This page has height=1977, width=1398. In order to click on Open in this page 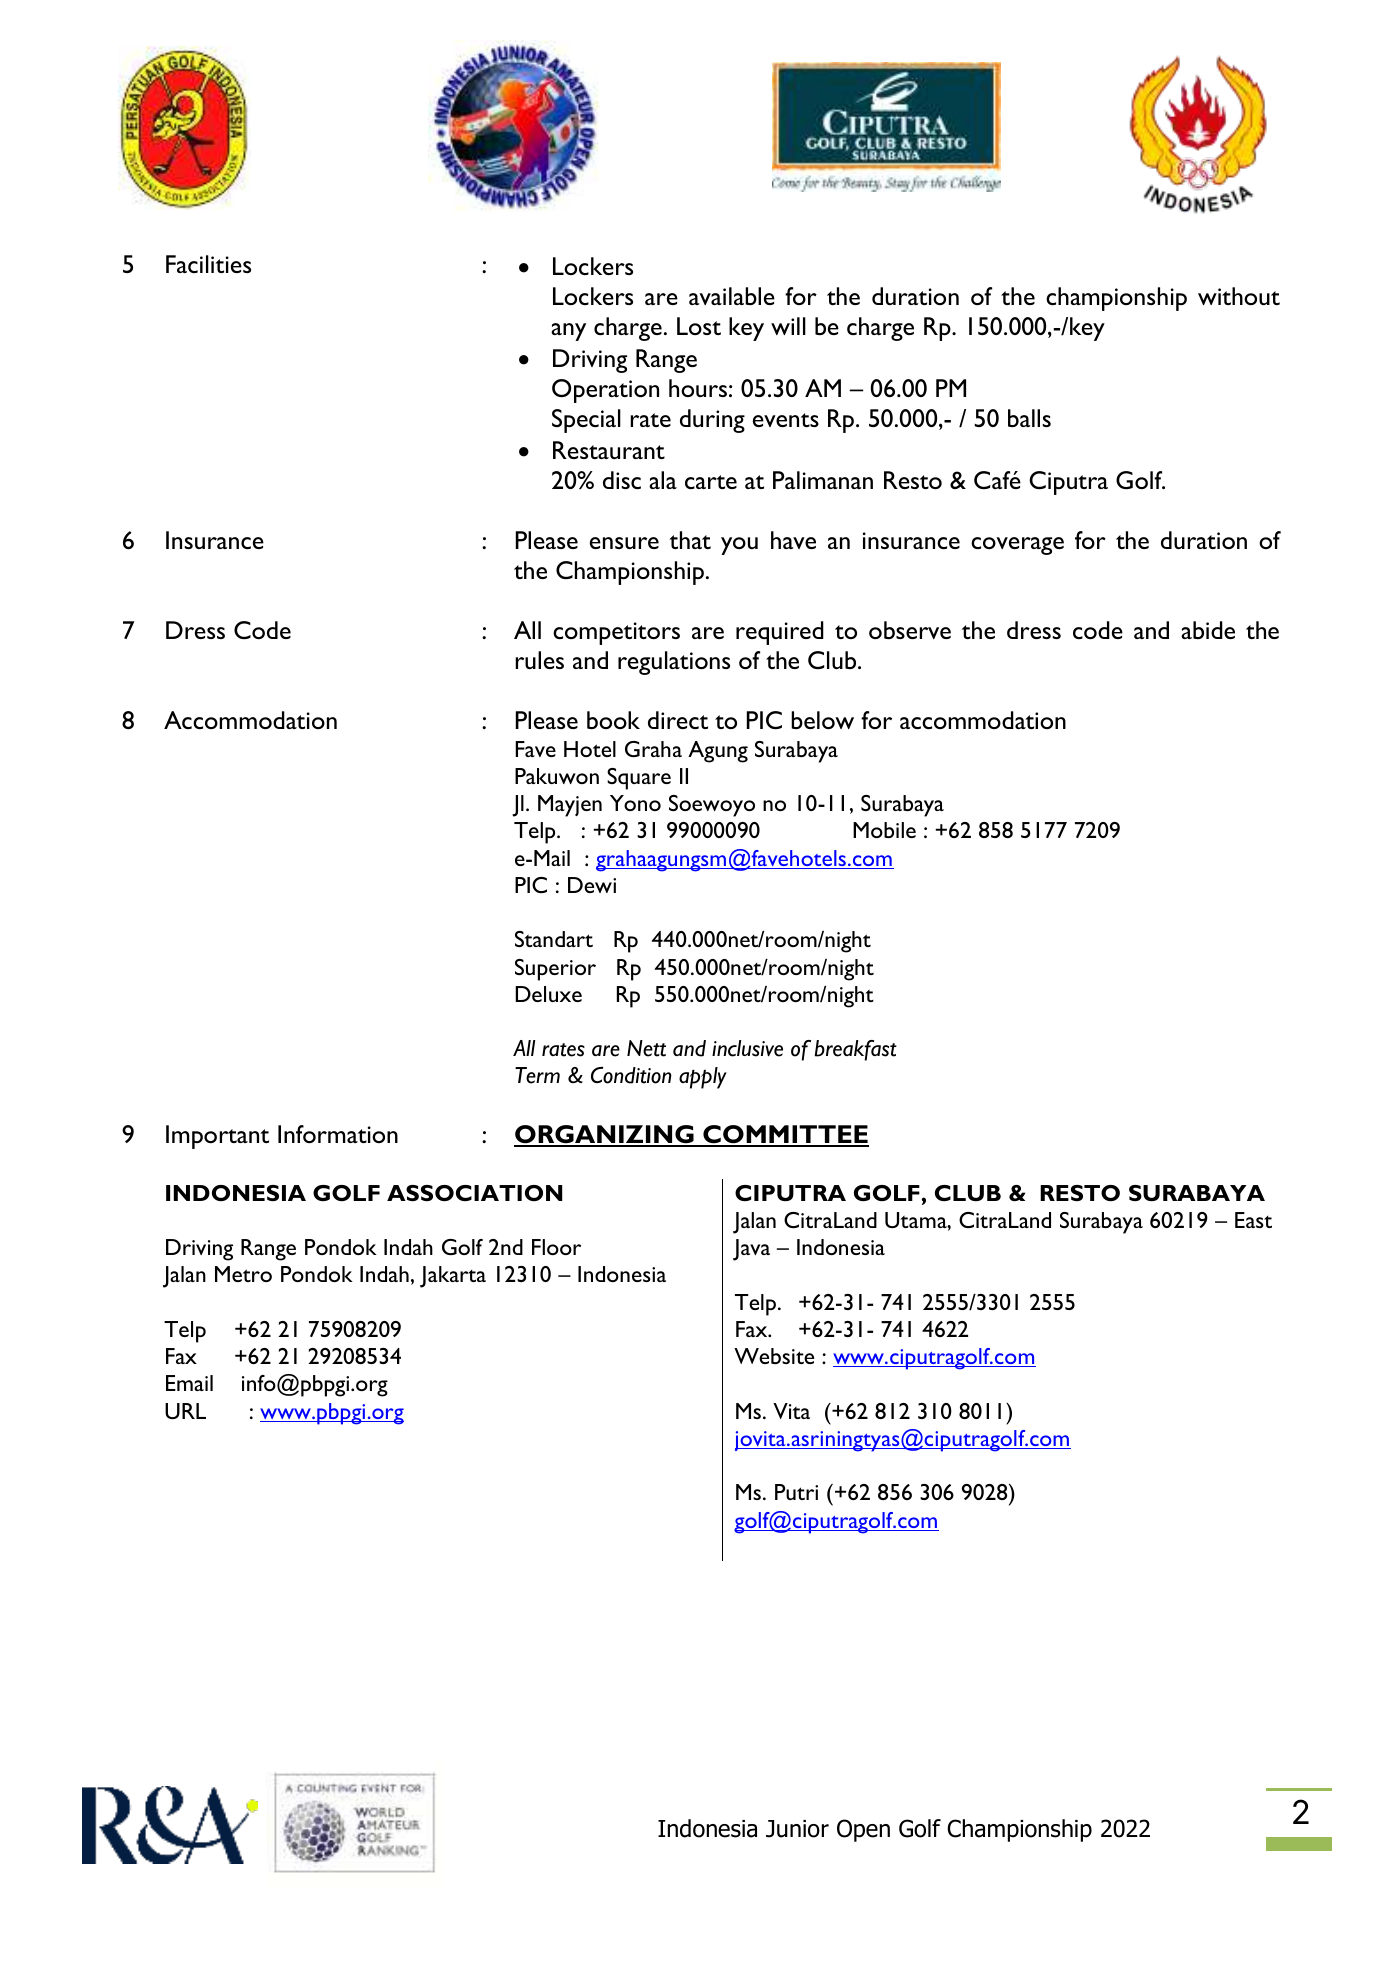, I will do `click(863, 1830)`.
